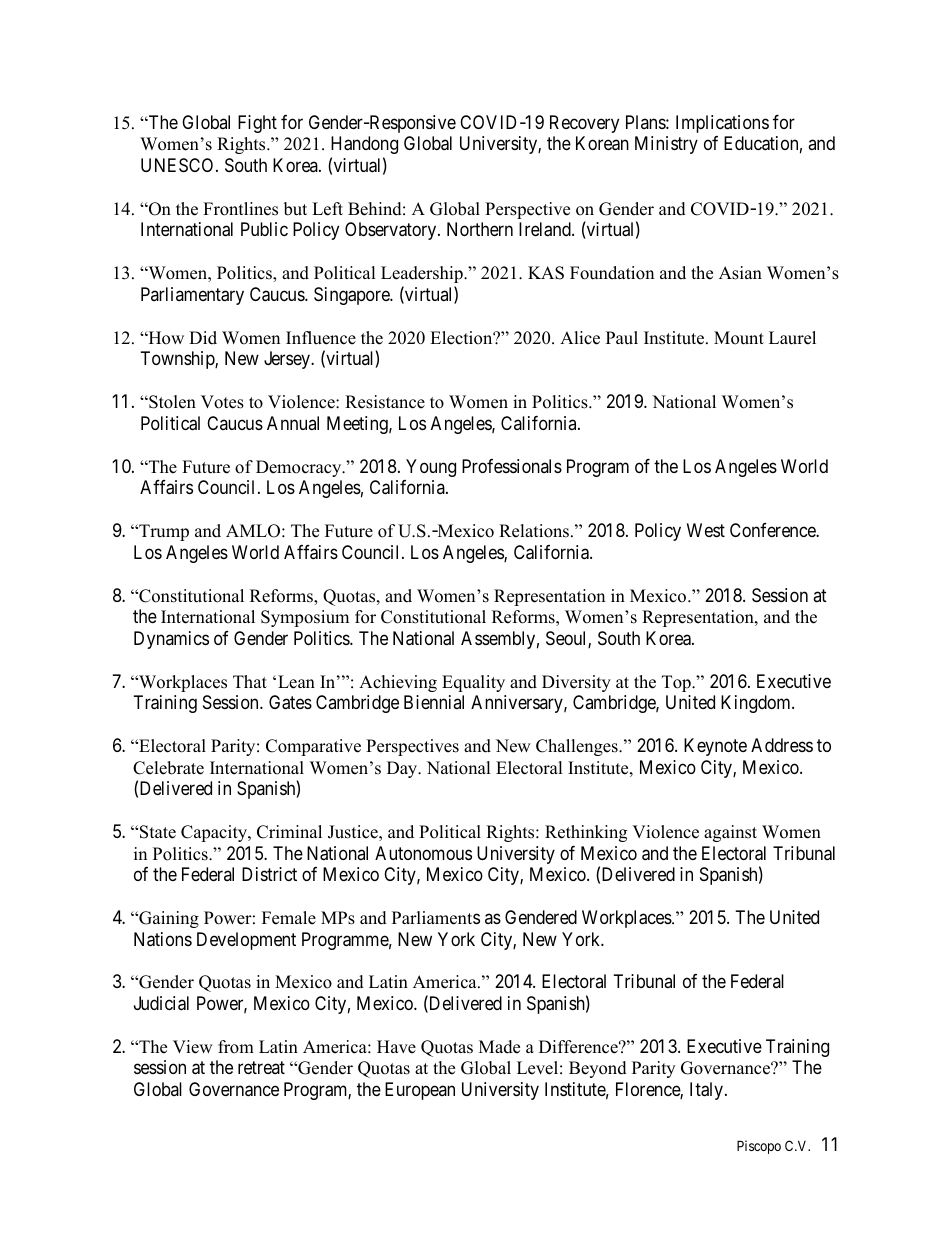 Image resolution: width=952 pixels, height=1233 pixels. Describe the element at coordinates (708, 1091) in the page. I see `Italy` at that location.
